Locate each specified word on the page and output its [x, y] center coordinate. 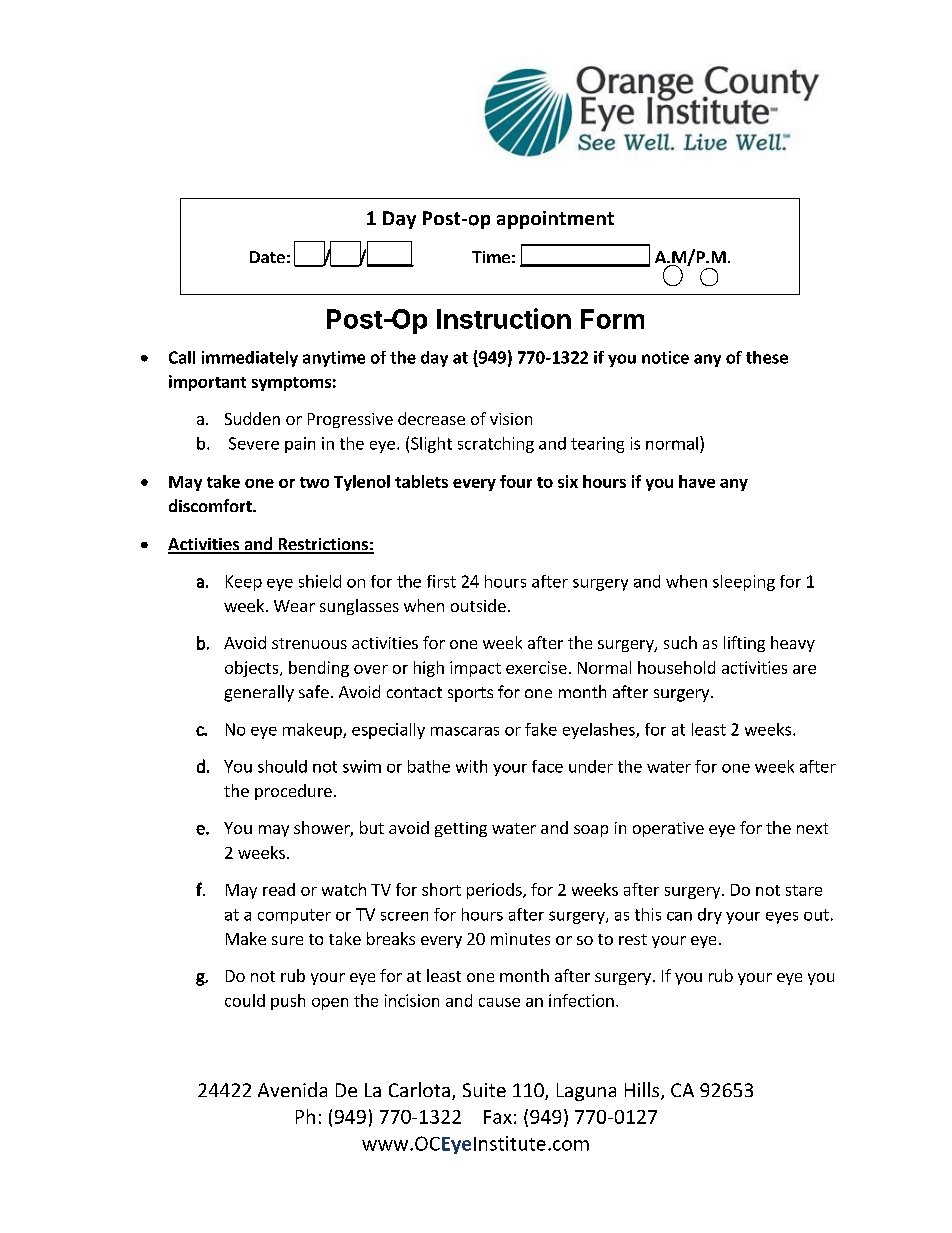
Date [267, 257]
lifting [744, 644]
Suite [484, 1090]
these [767, 357]
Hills [643, 1091]
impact [475, 669]
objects [253, 669]
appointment [555, 220]
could [245, 1000]
